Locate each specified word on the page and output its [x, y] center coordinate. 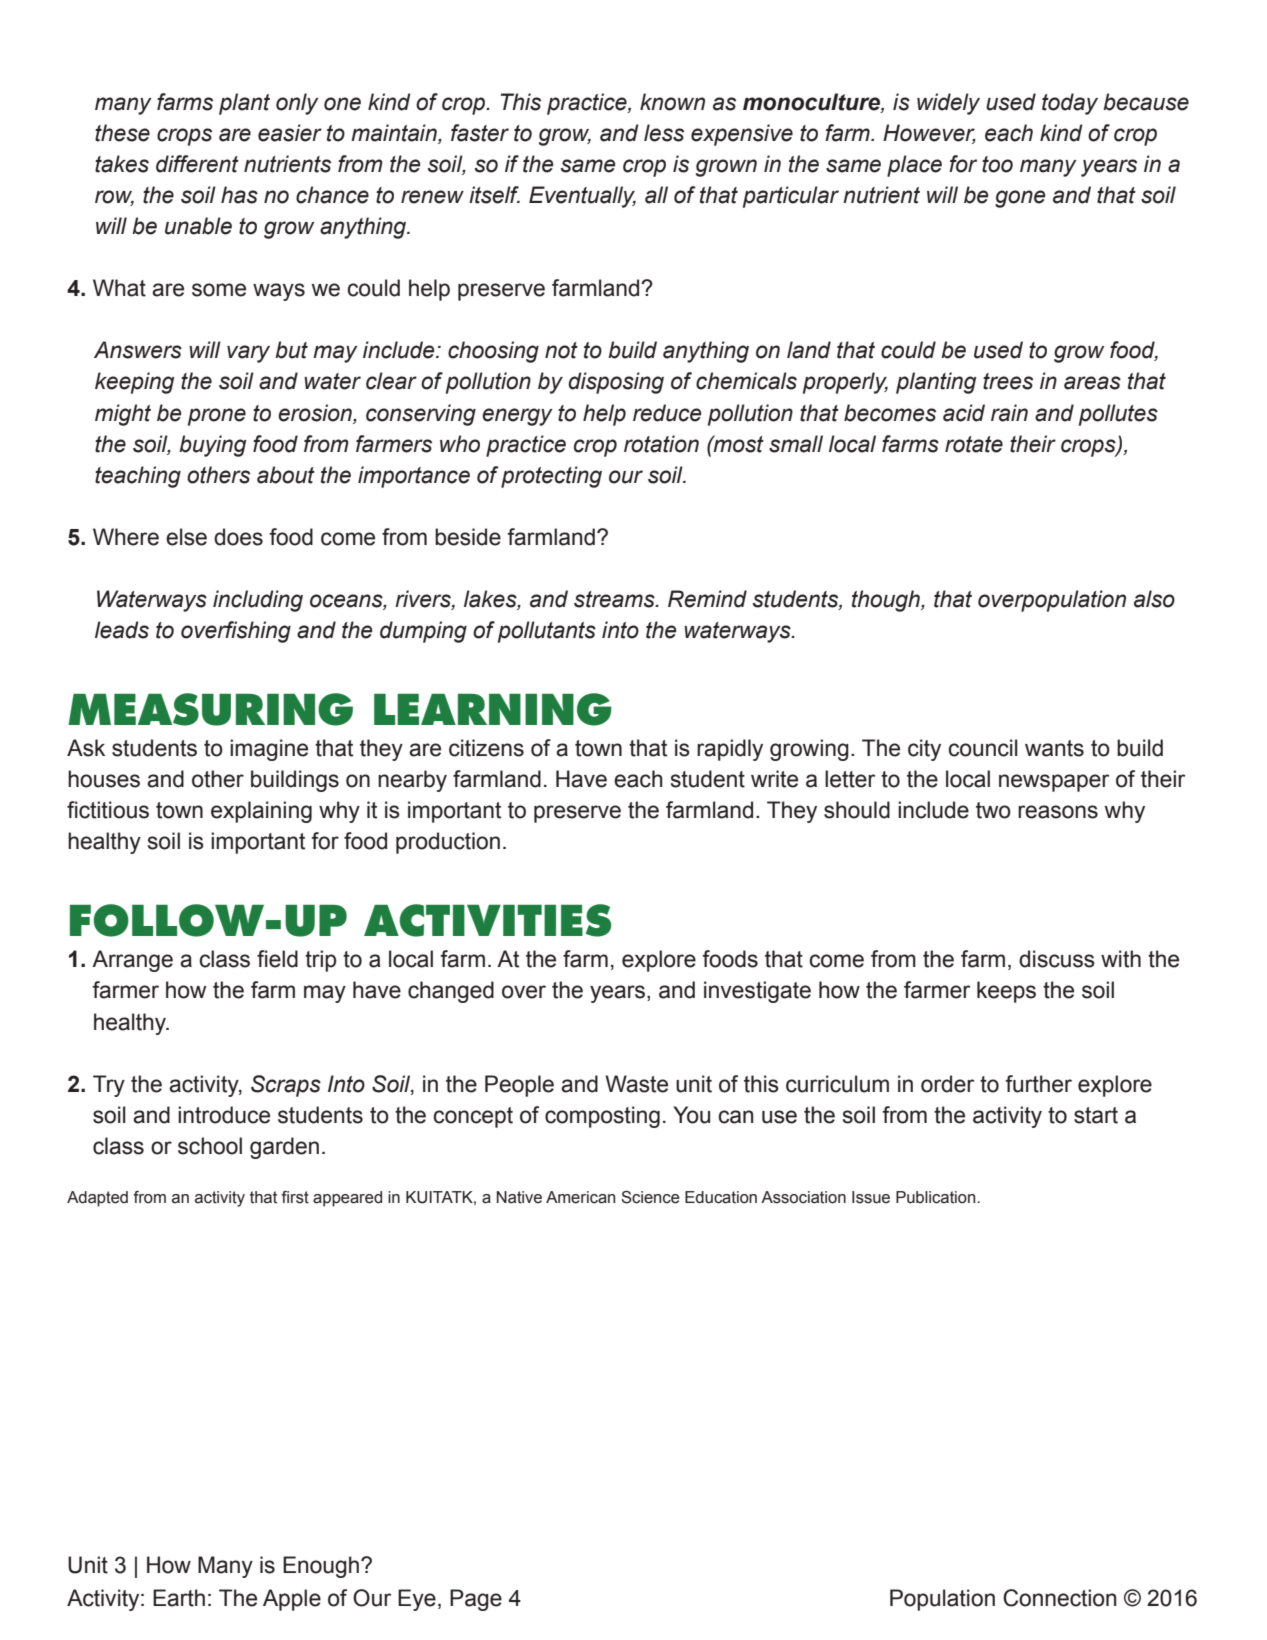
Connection [1059, 1598]
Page [476, 1600]
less [664, 133]
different [197, 164]
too [997, 164]
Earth [179, 1598]
